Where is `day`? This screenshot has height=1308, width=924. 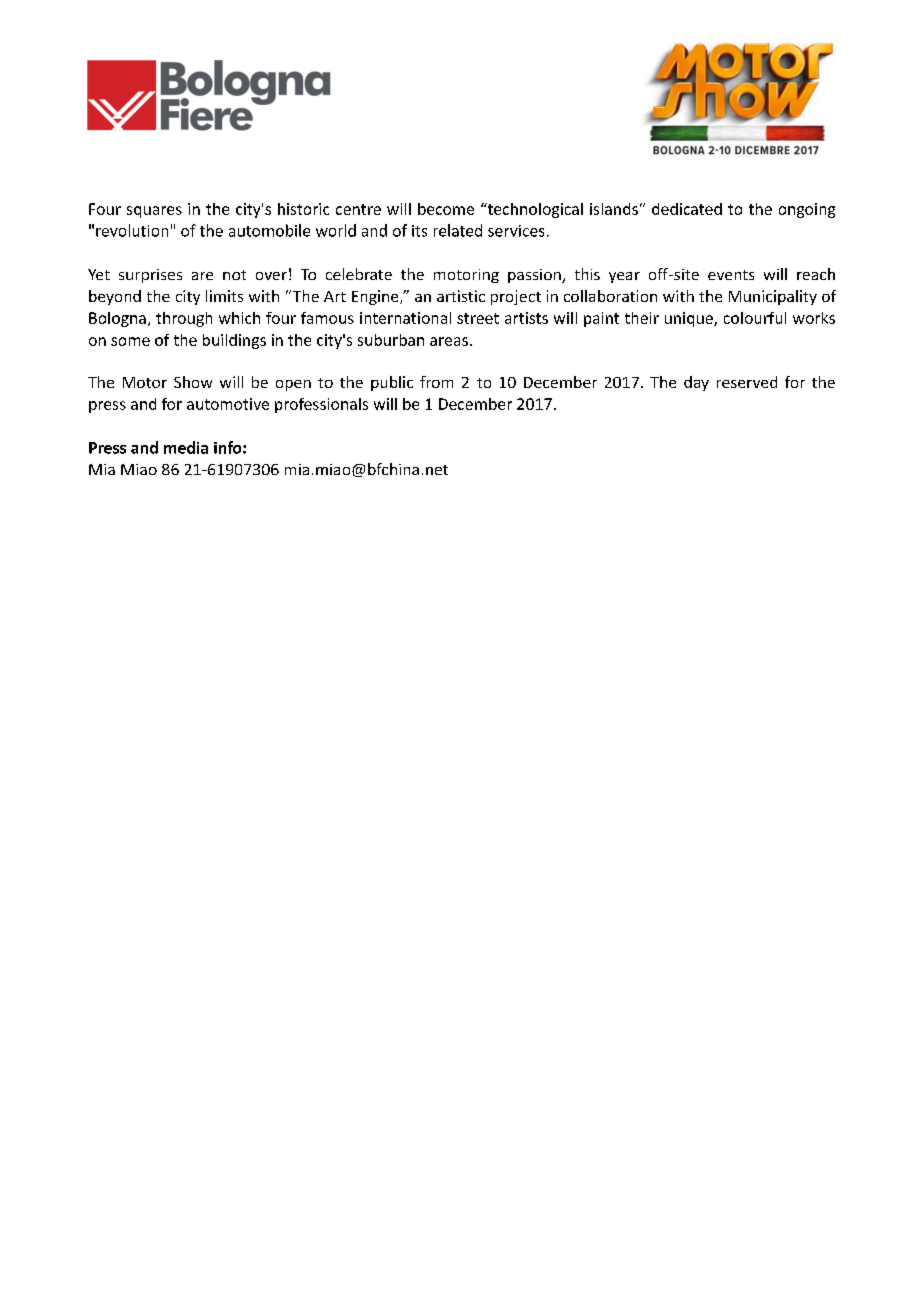
day is located at coordinates (696, 383).
